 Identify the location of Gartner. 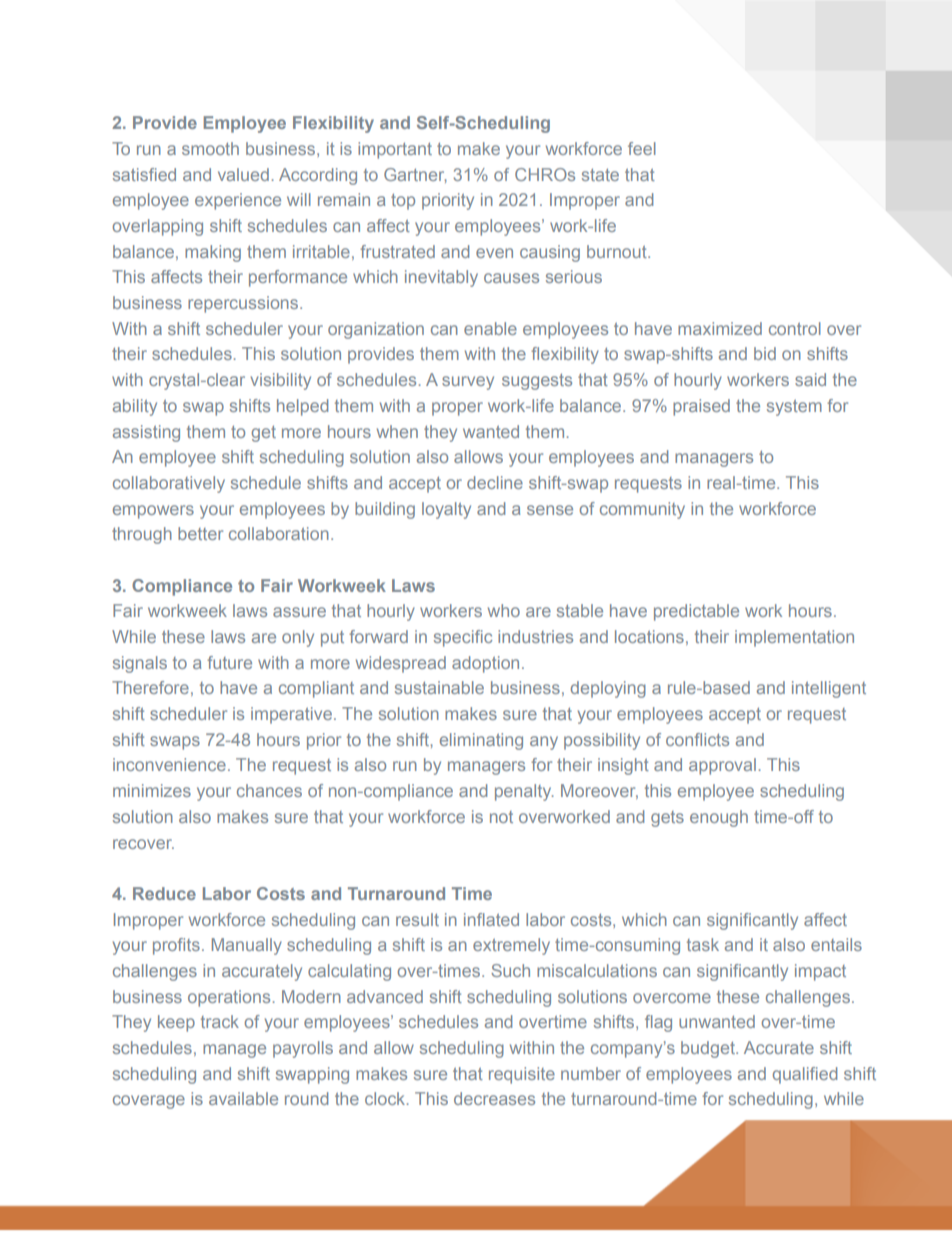
(415, 175).
